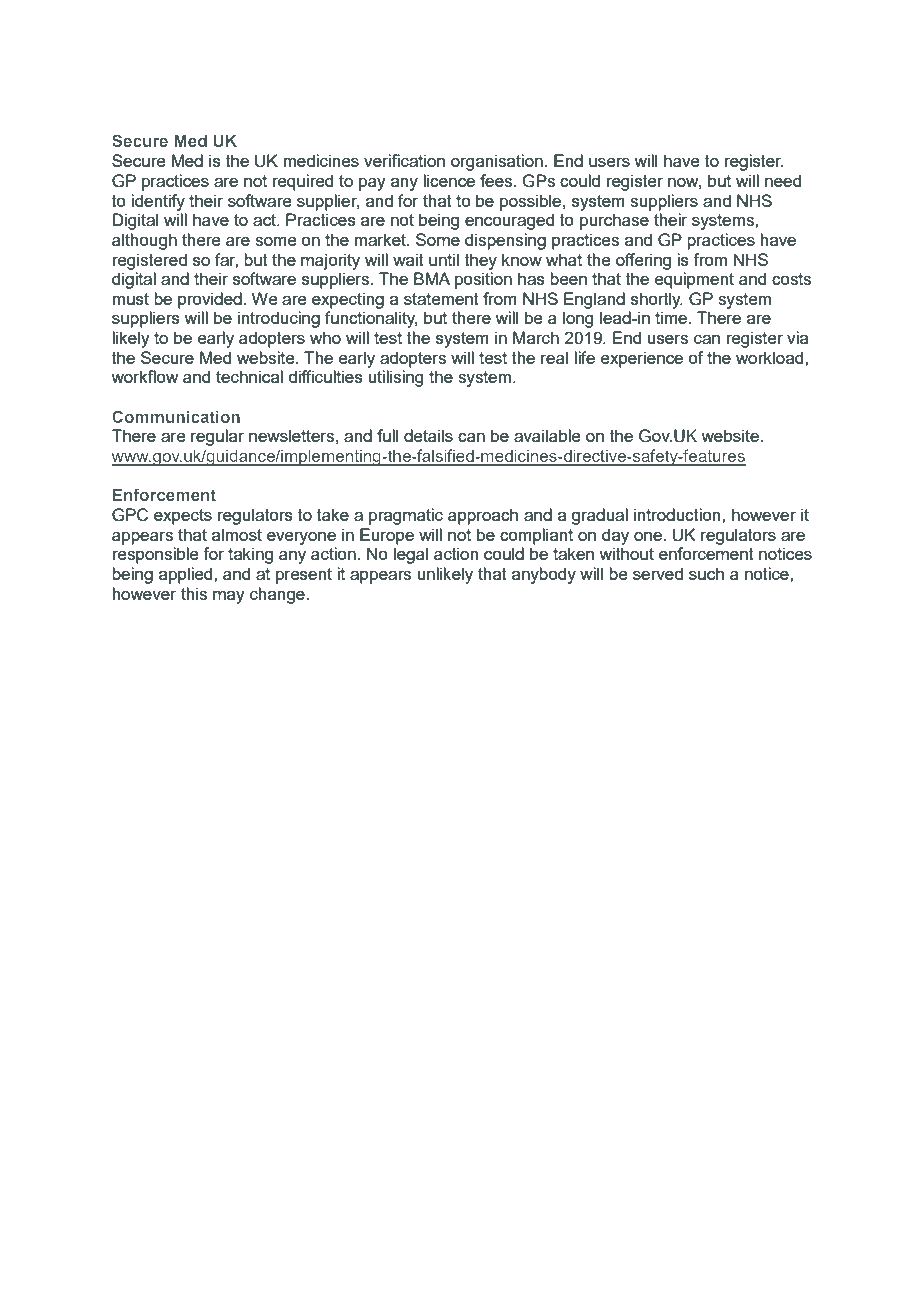  What do you see at coordinates (395, 378) in the screenshot?
I see `utilising` at bounding box center [395, 378].
